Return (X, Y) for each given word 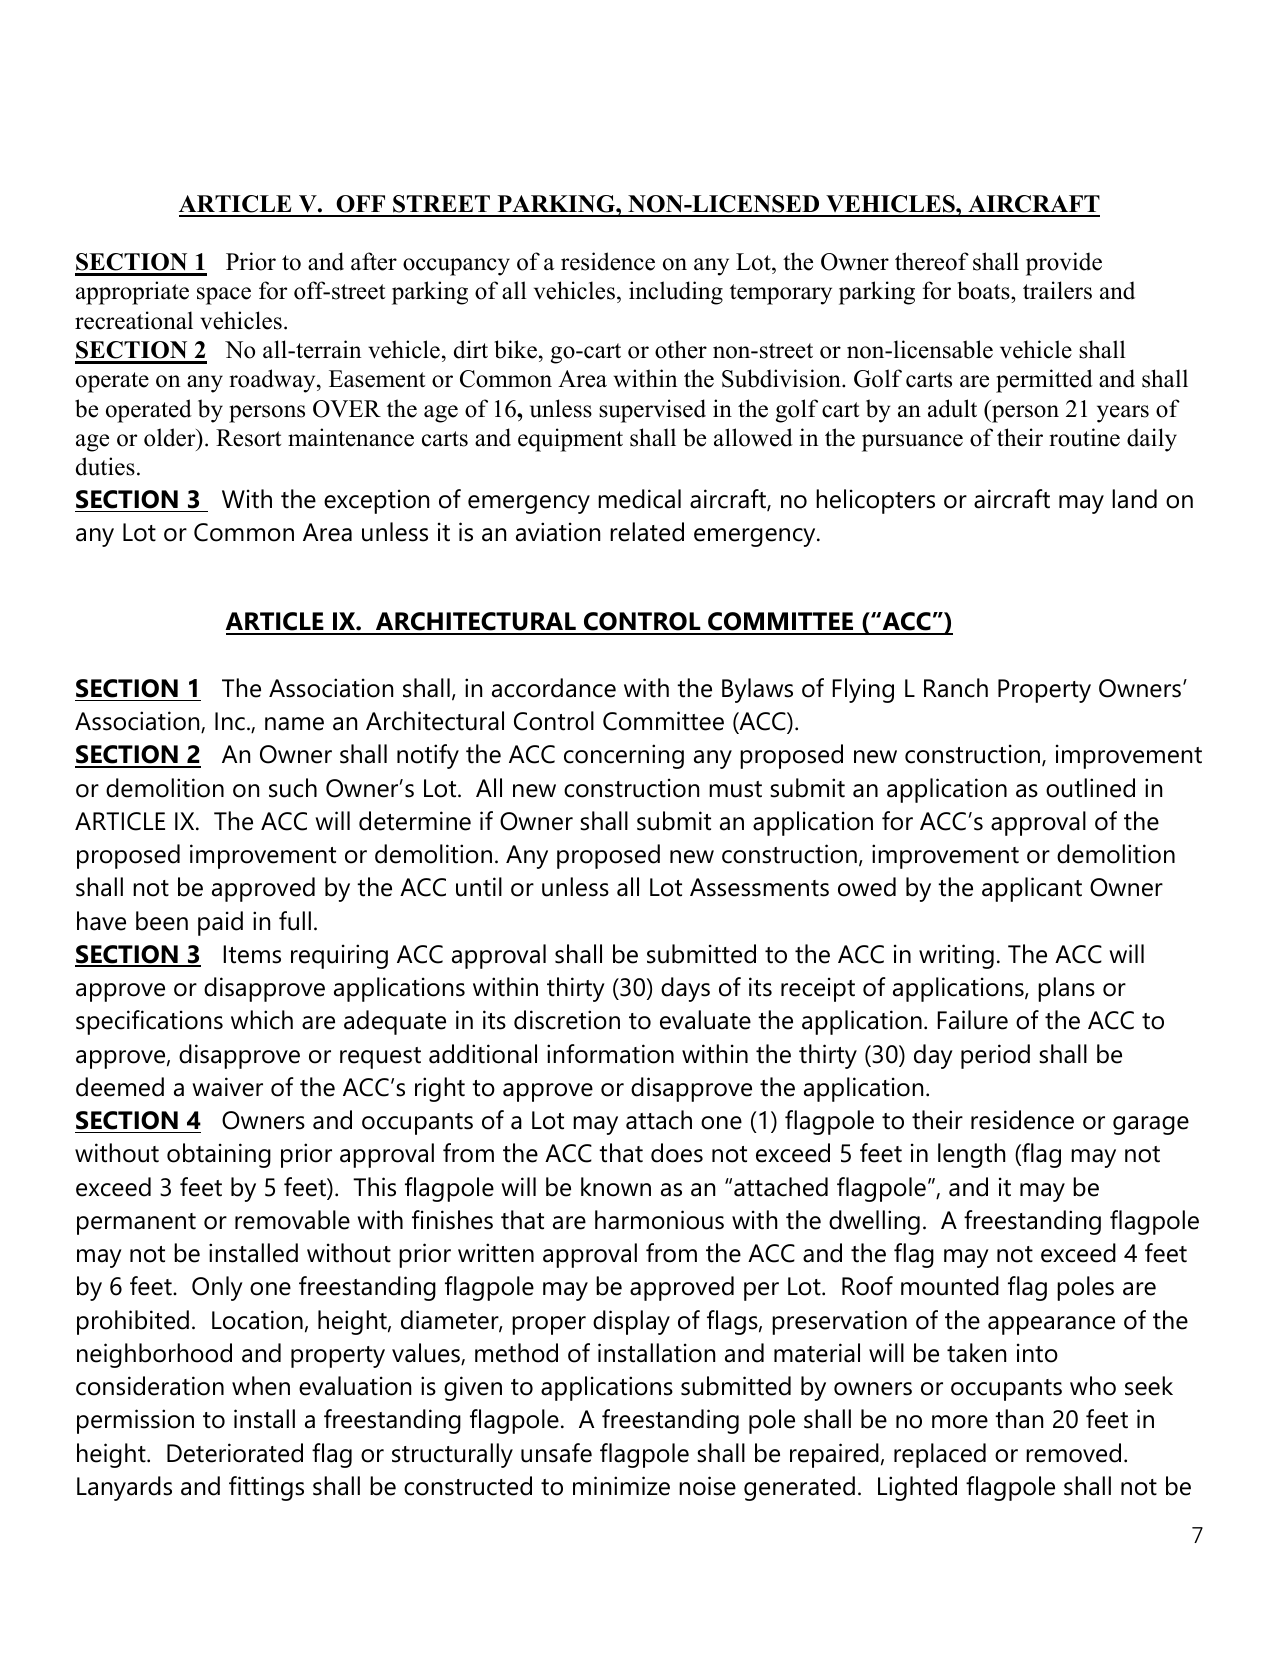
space (224, 296)
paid (220, 923)
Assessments (759, 887)
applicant (1032, 889)
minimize (621, 1486)
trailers (1057, 290)
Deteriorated (235, 1453)
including (676, 293)
